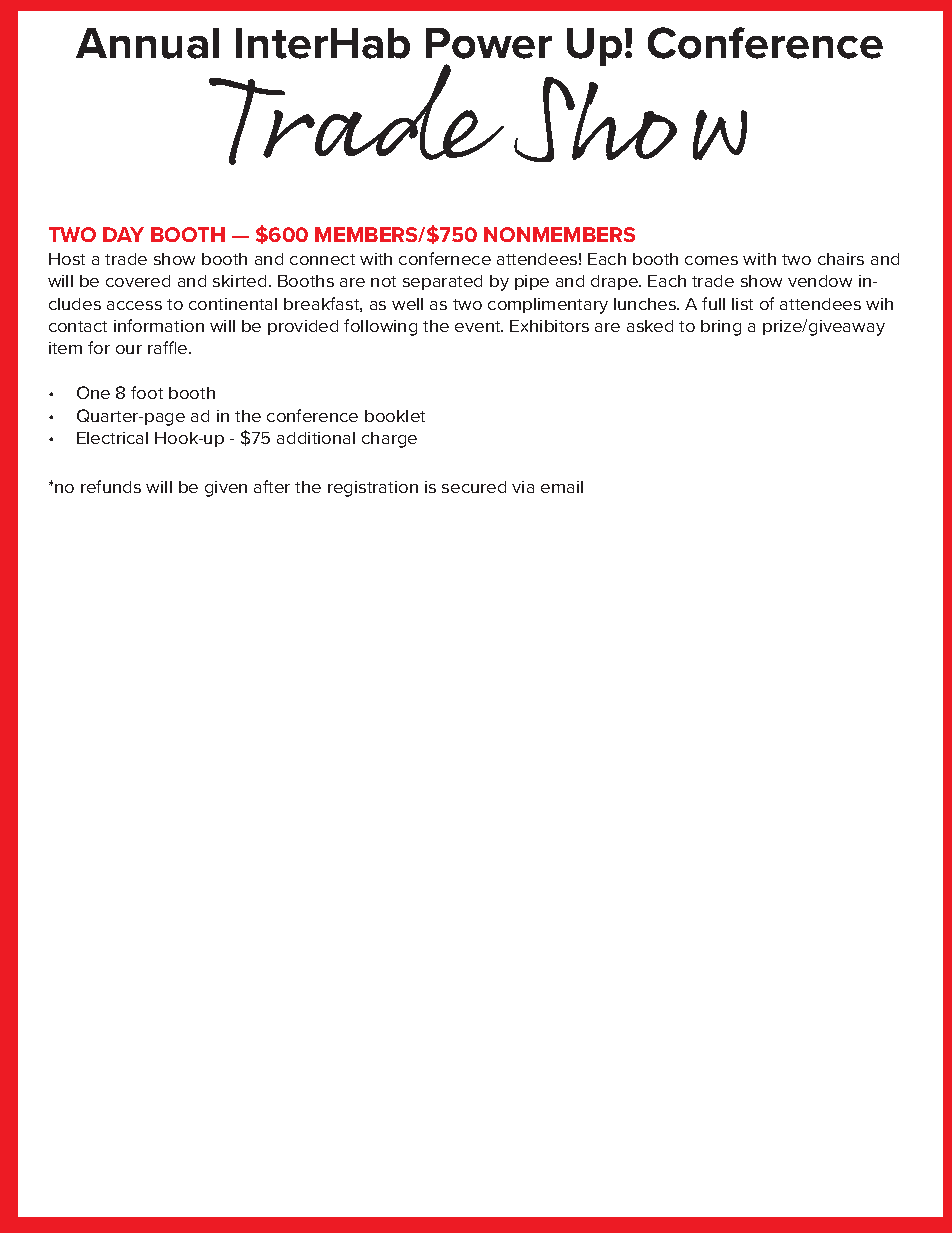 The image size is (952, 1233). I want to click on bring, so click(721, 328).
